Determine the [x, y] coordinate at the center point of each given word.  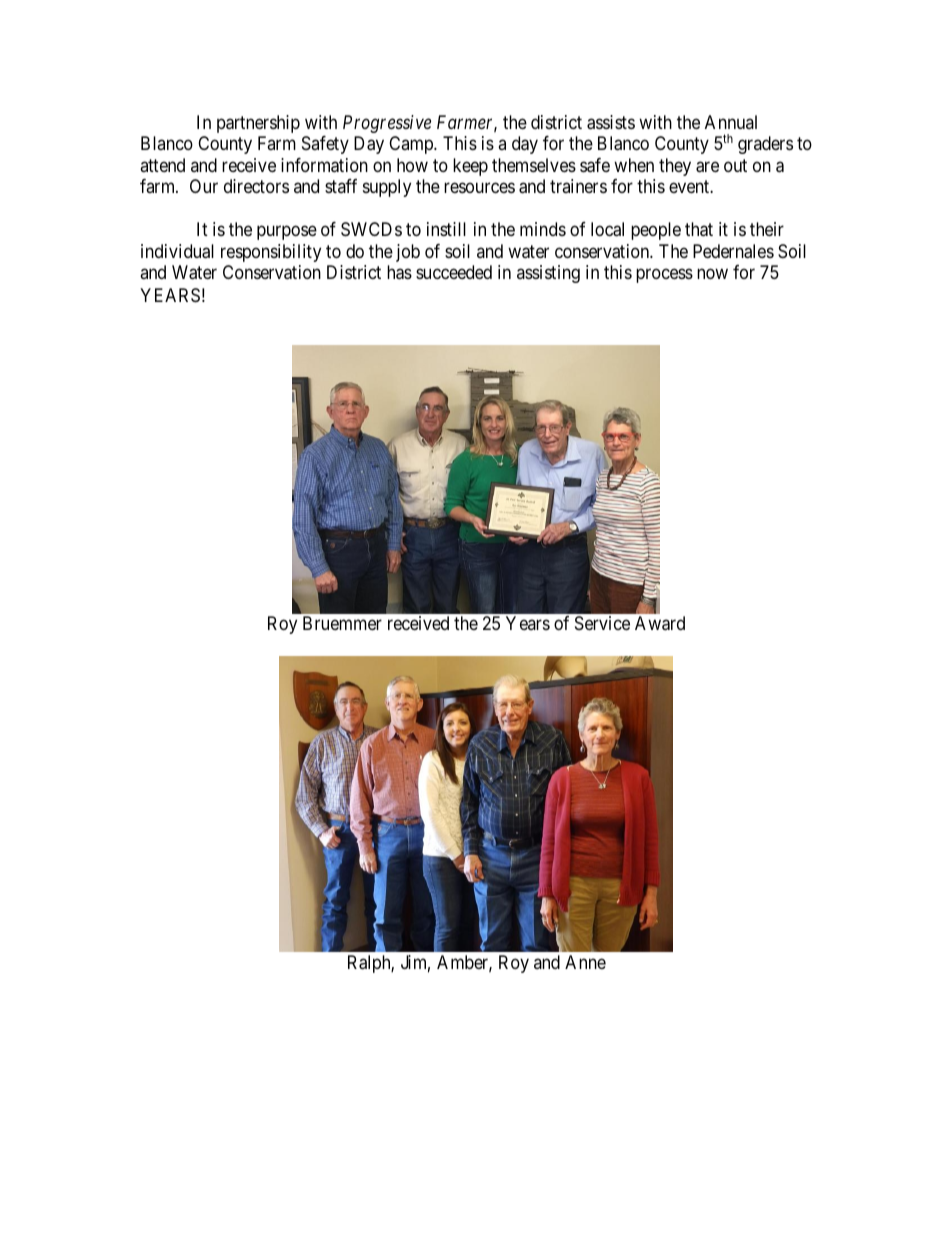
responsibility [271, 253]
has [399, 272]
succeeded [454, 272]
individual [177, 251]
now [712, 274]
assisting [548, 274]
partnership [258, 124]
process [664, 276]
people [656, 231]
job [408, 253]
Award [660, 623]
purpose [287, 233]
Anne [585, 962]
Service [602, 623]
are [707, 167]
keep [470, 167]
